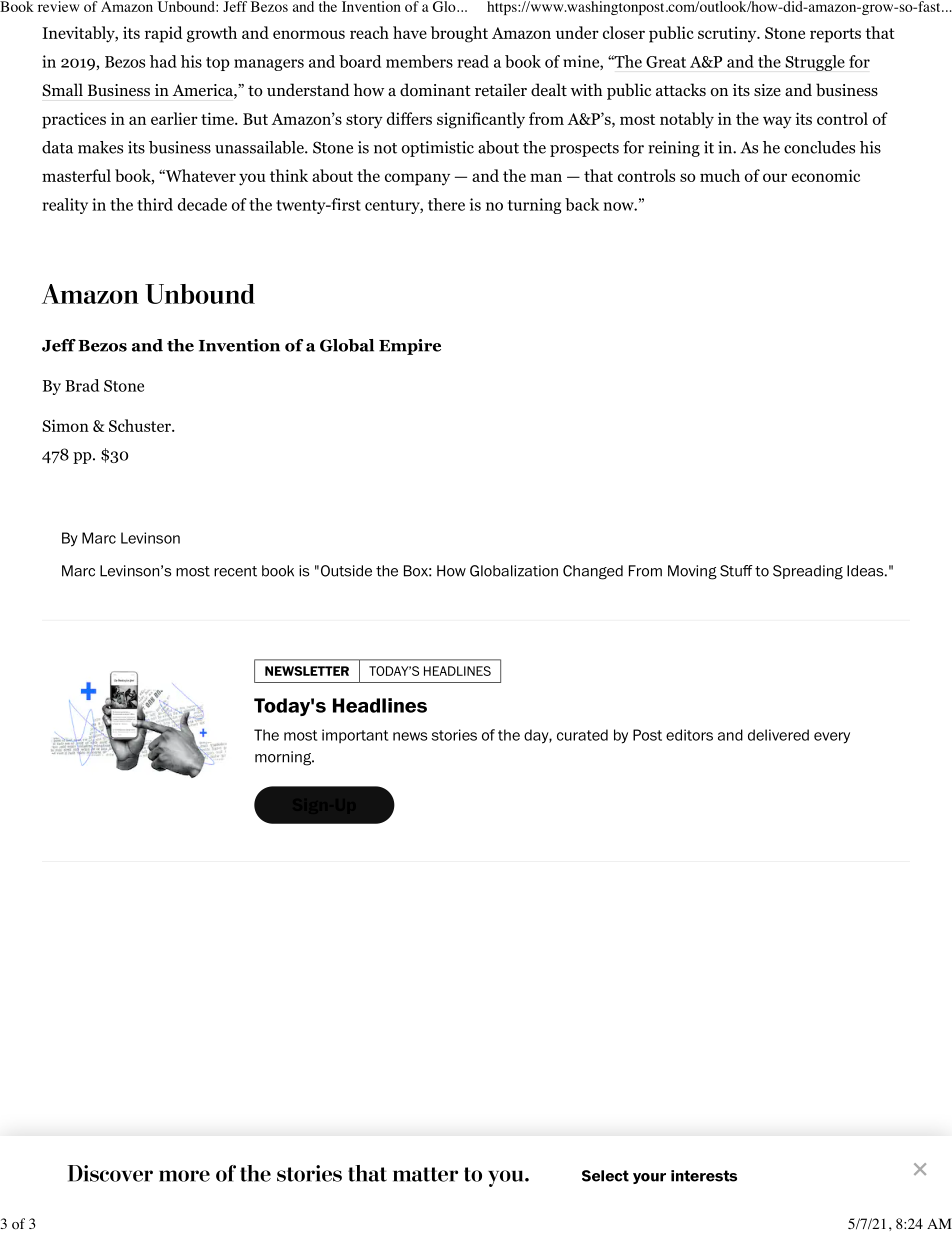  Describe the element at coordinates (459, 34) in the page. I see `brought` at that location.
